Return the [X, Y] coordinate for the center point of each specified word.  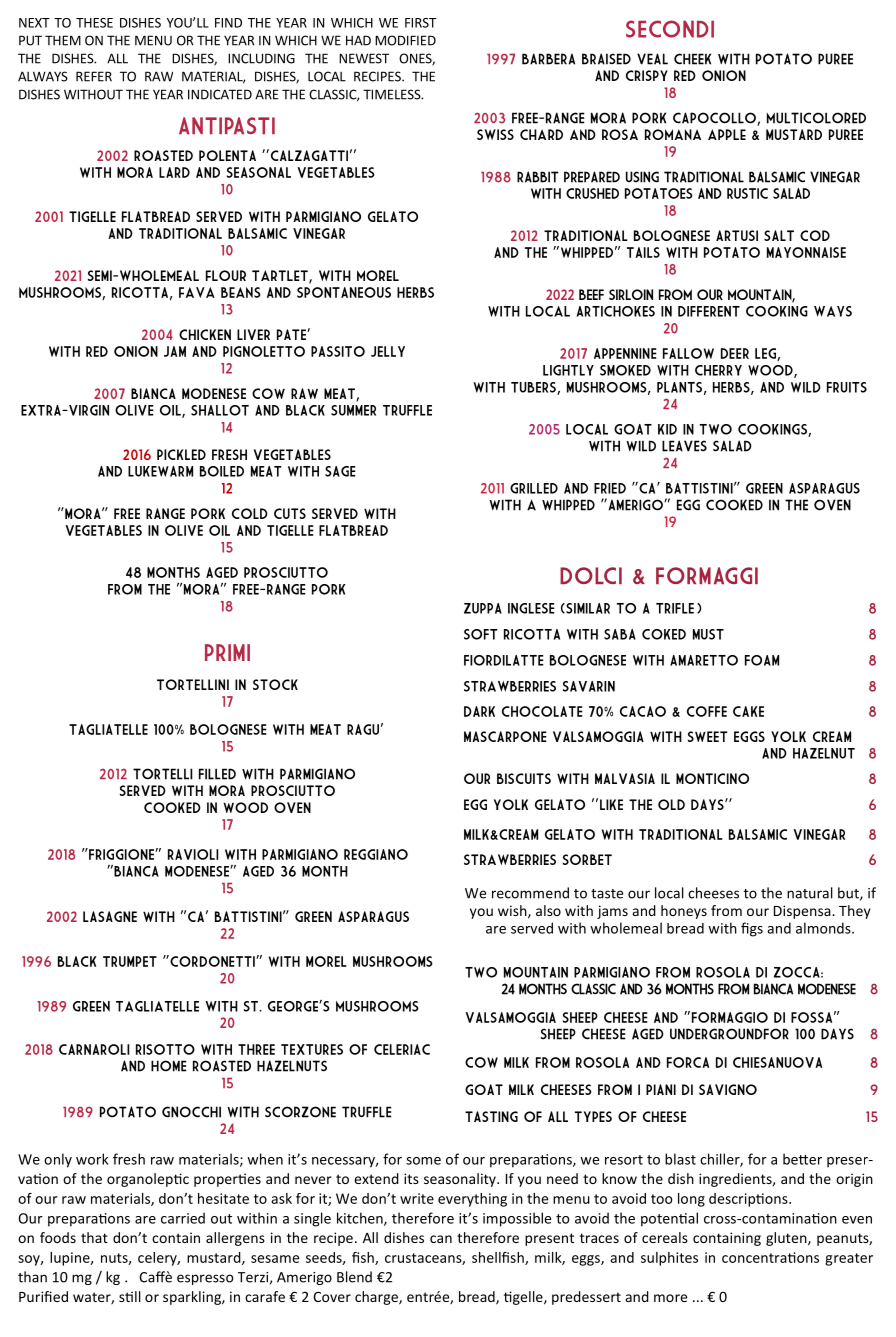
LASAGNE [110, 916]
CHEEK [692, 59]
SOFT [480, 634]
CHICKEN [205, 334]
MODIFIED [405, 40]
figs [752, 929]
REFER [94, 76]
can [441, 1239]
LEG [766, 354]
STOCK [275, 684]
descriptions [749, 1200]
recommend [530, 893]
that [94, 1237]
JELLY [388, 351]
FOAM [762, 660]
